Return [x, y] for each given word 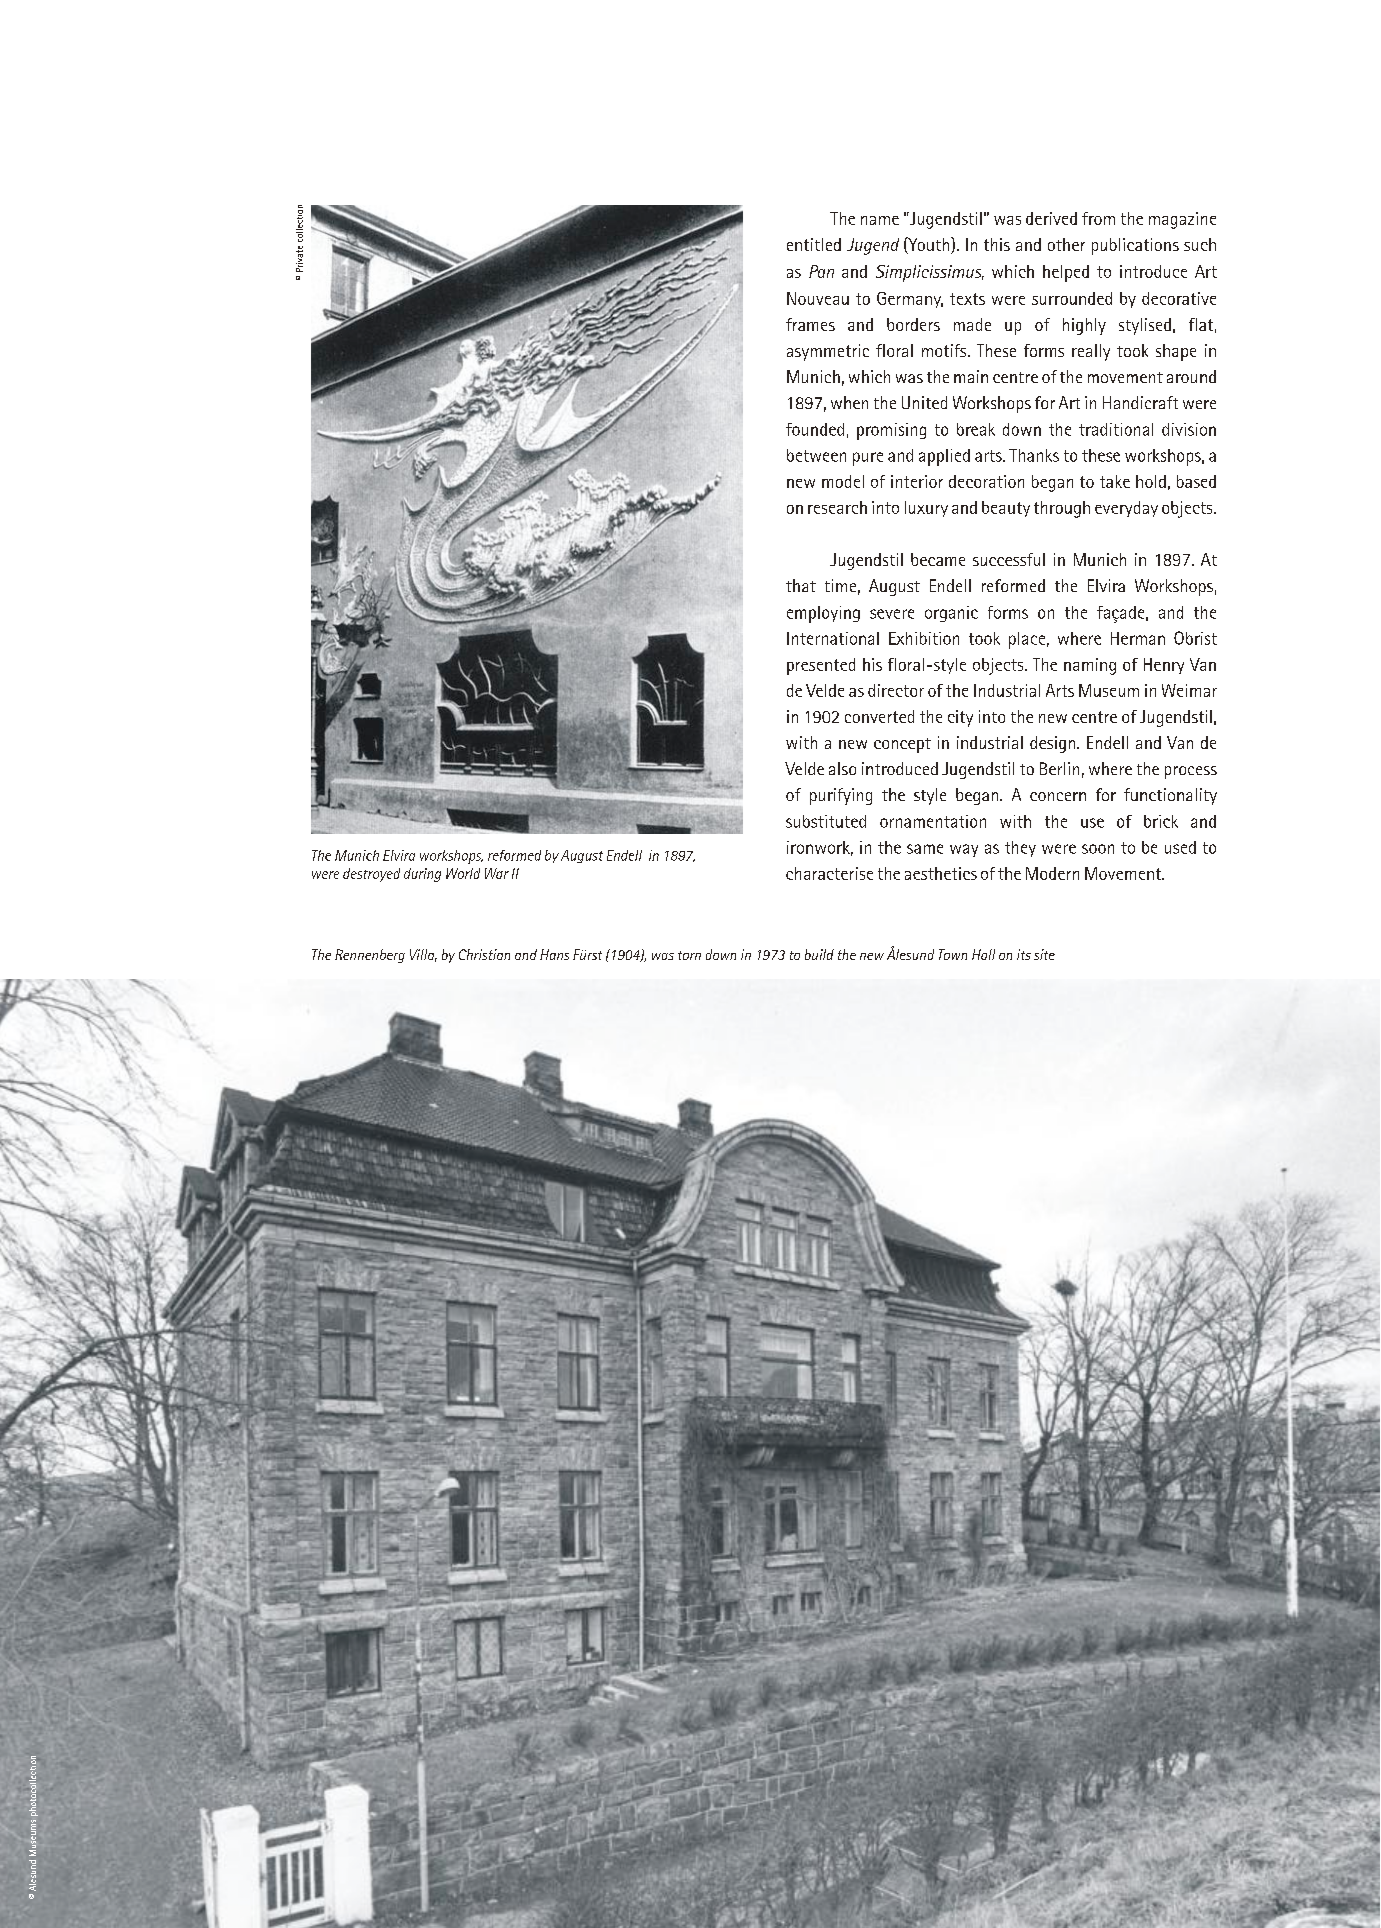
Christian [484, 954]
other [1066, 244]
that [801, 585]
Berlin [1059, 768]
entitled [814, 244]
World [463, 873]
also [842, 768]
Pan [821, 271]
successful [1009, 559]
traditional [1116, 429]
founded [815, 429]
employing [823, 614]
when [849, 402]
